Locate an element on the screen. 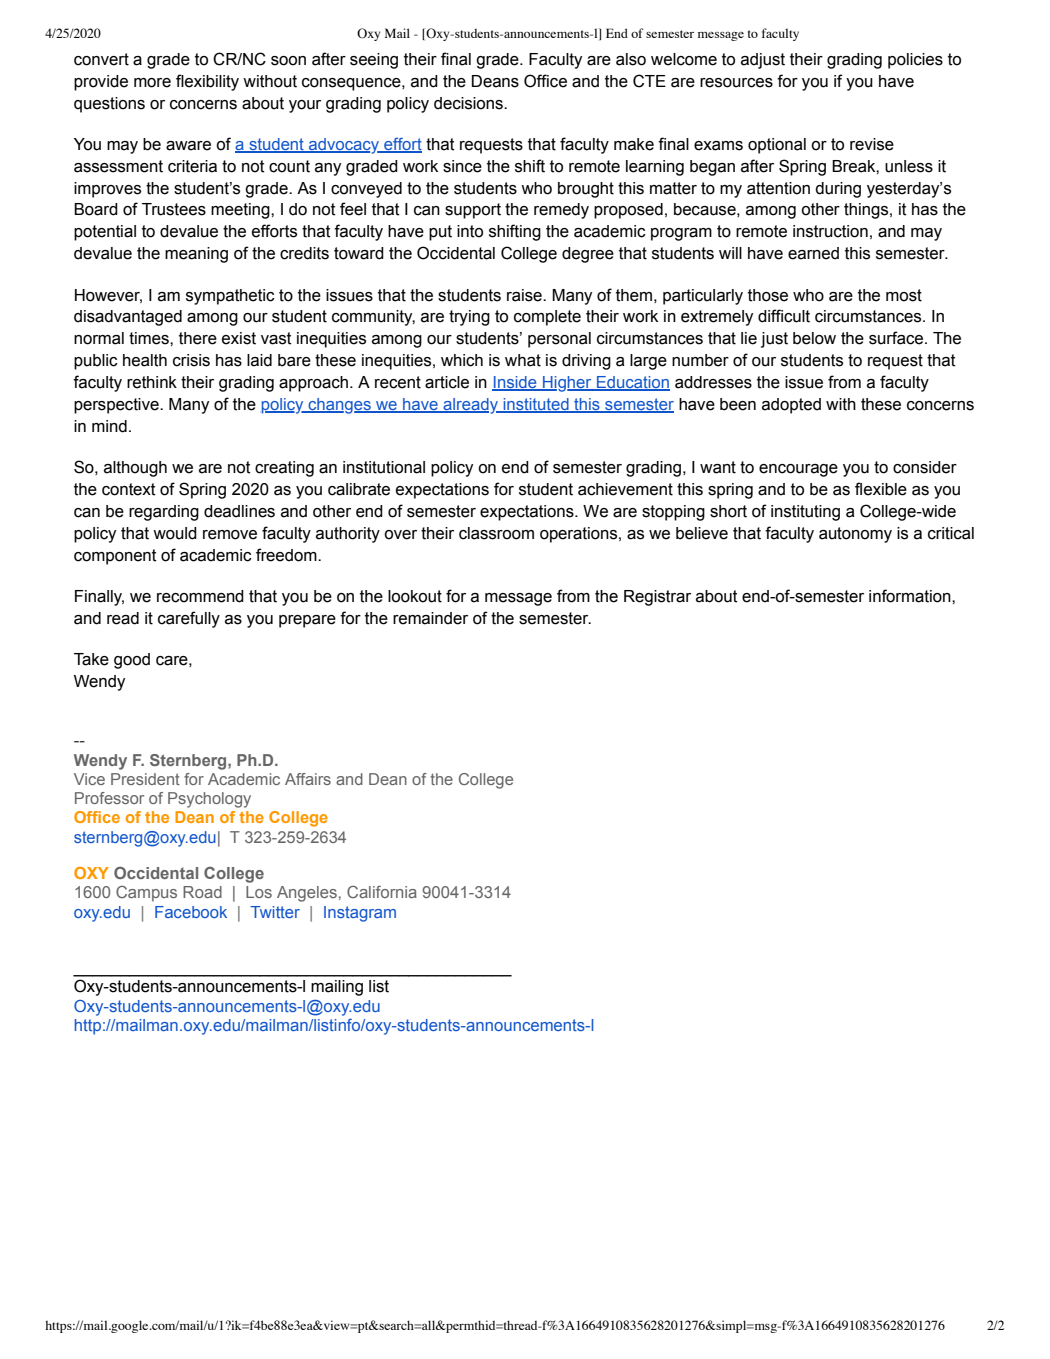 This screenshot has height=1359, width=1050. classroom is located at coordinates (496, 533).
